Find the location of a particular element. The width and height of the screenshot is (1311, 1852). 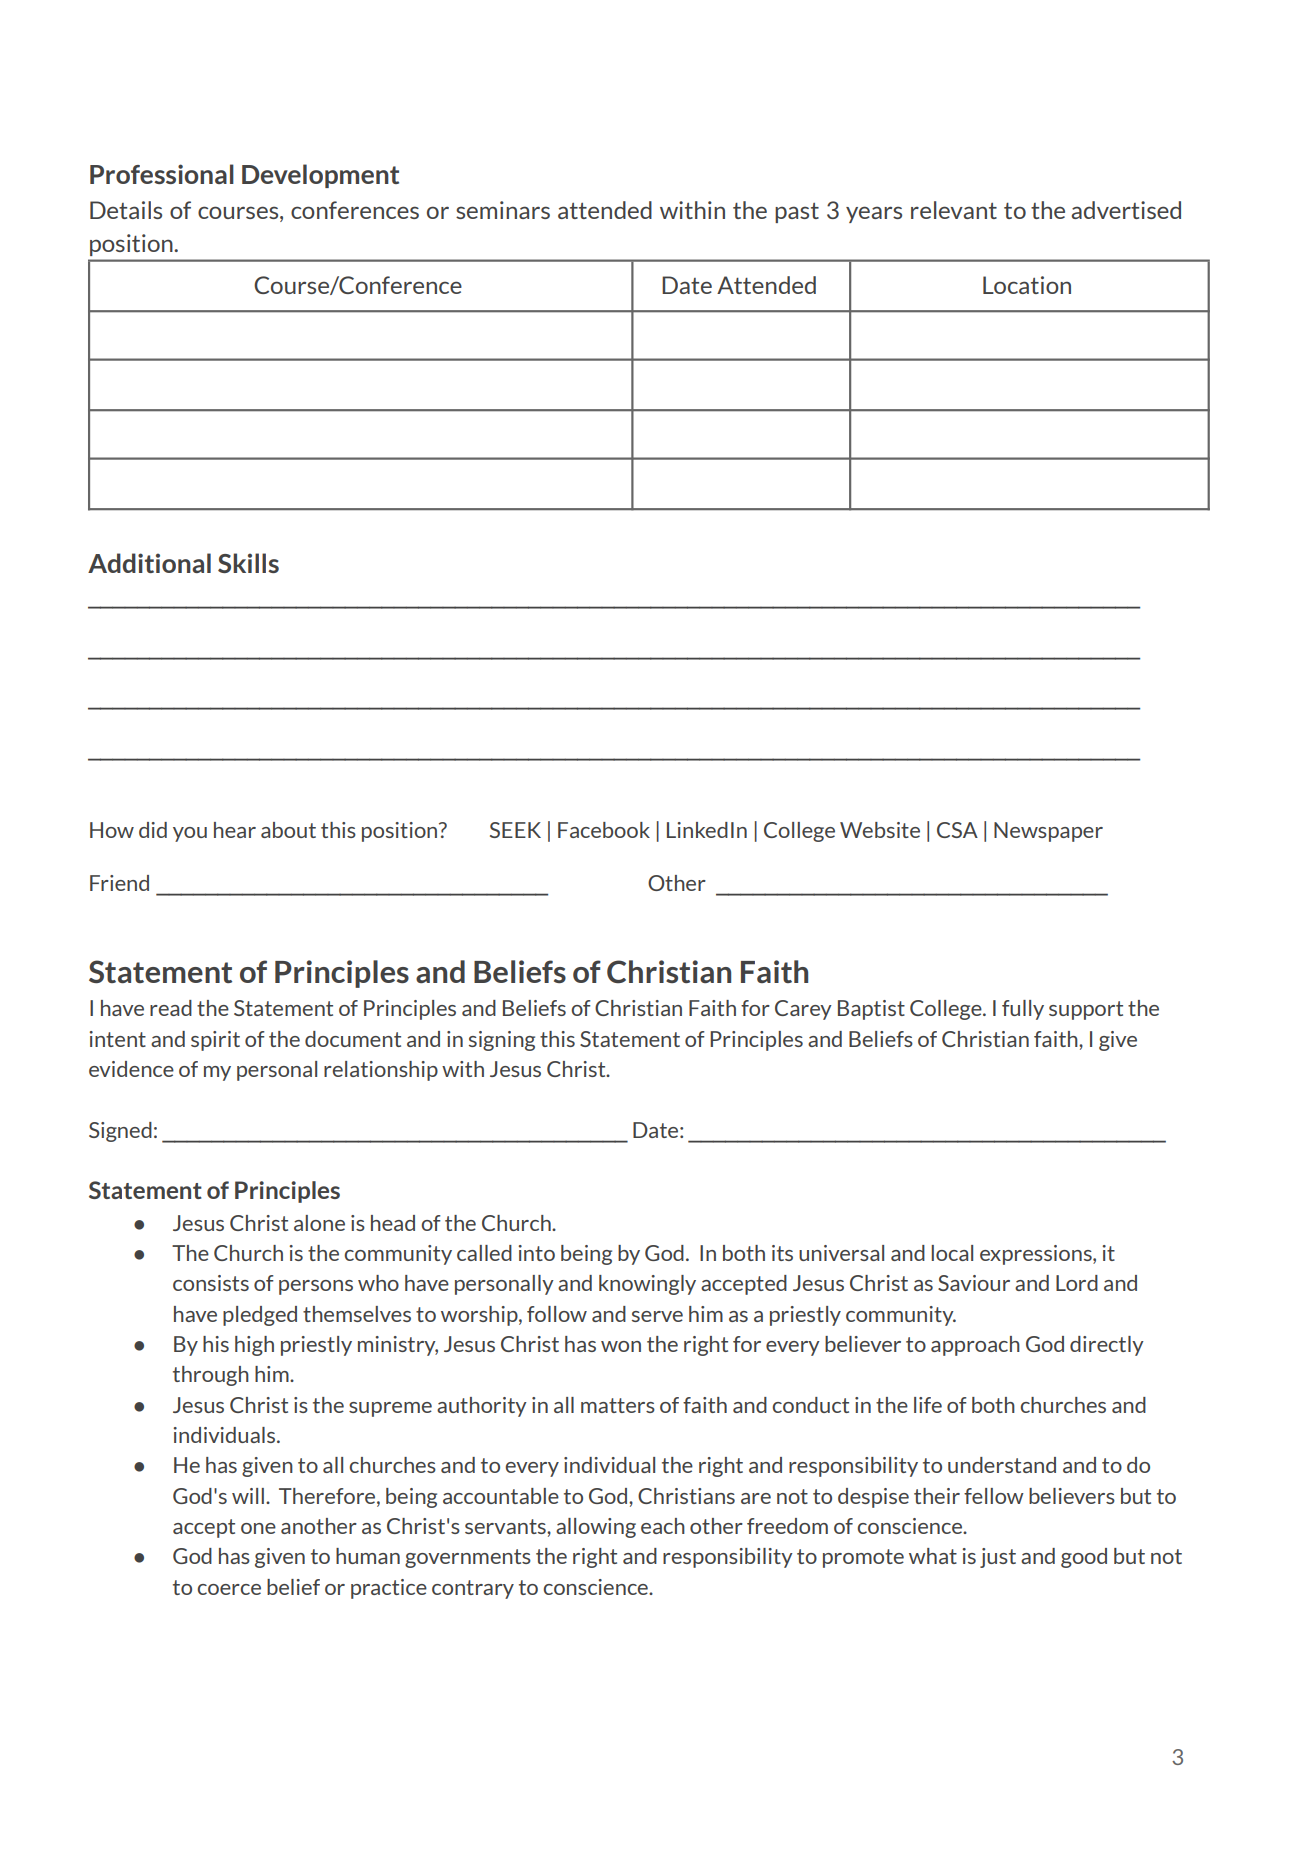

allowing is located at coordinates (596, 1528).
